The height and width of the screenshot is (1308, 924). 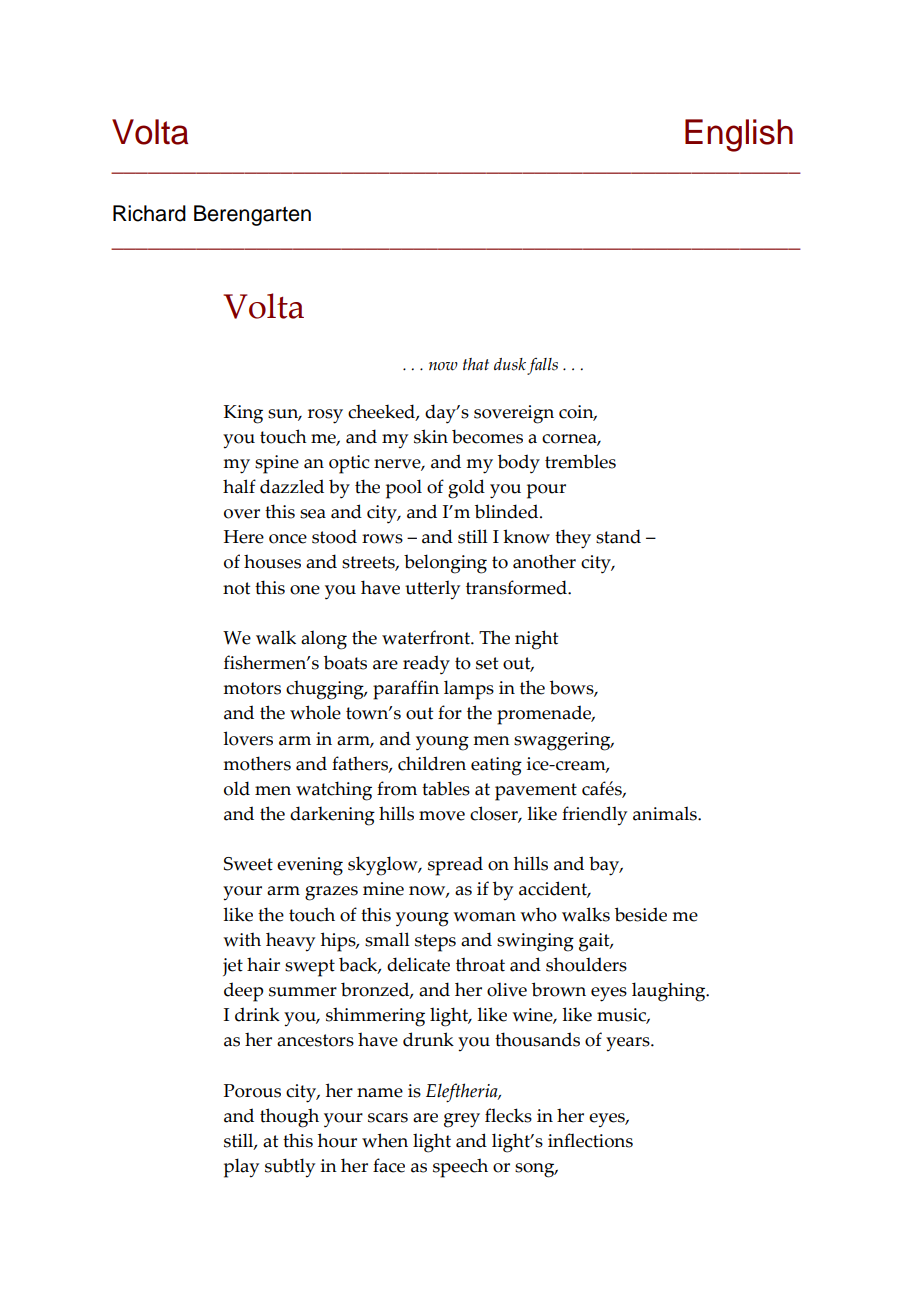 What do you see at coordinates (476, 364) in the screenshot?
I see `that` at bounding box center [476, 364].
